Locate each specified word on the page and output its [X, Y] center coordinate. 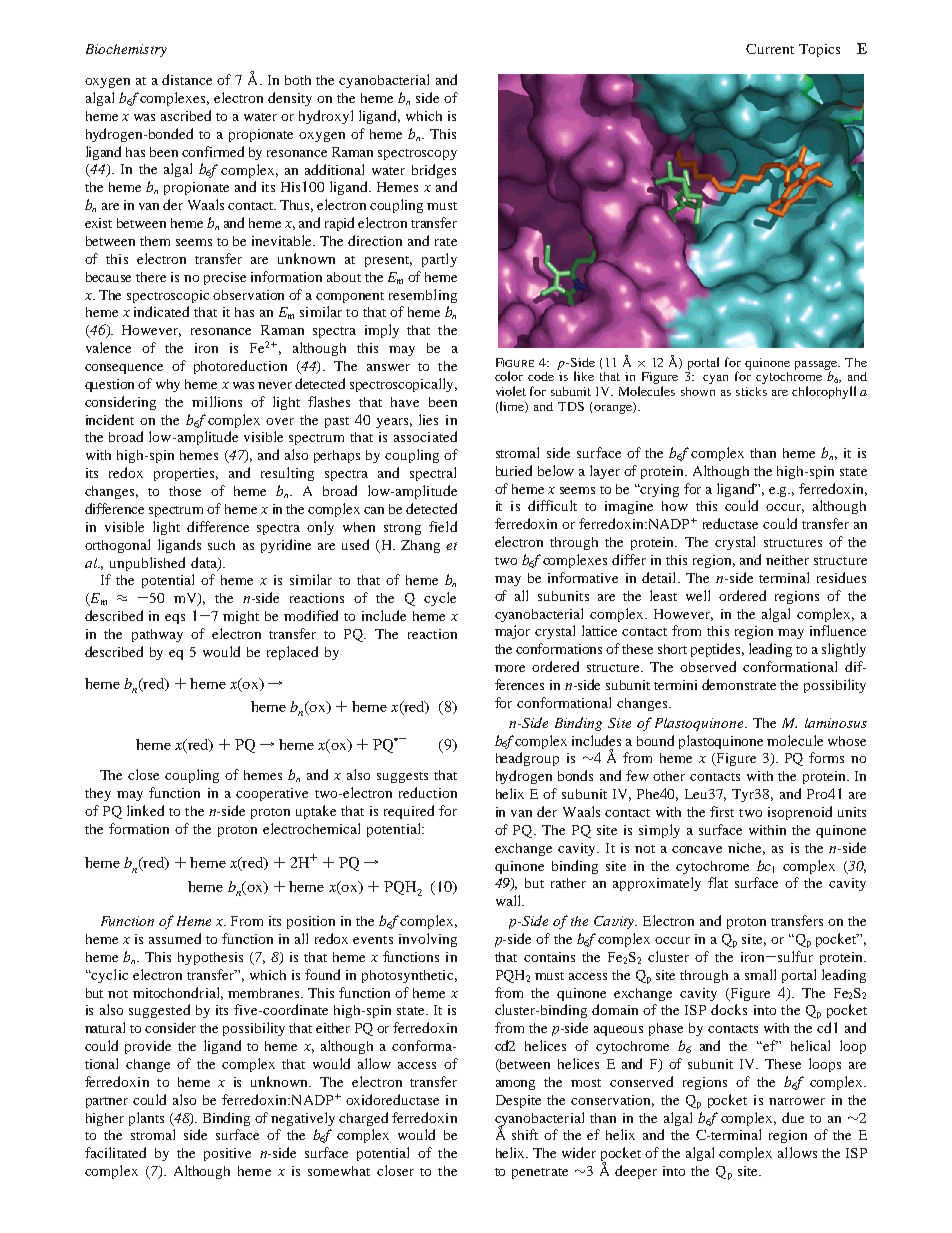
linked [145, 810]
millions [217, 401]
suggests [402, 777]
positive [227, 1154]
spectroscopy [417, 154]
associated [425, 436]
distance [187, 79]
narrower [797, 1101]
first [722, 811]
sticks [751, 391]
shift [525, 1134]
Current [770, 49]
